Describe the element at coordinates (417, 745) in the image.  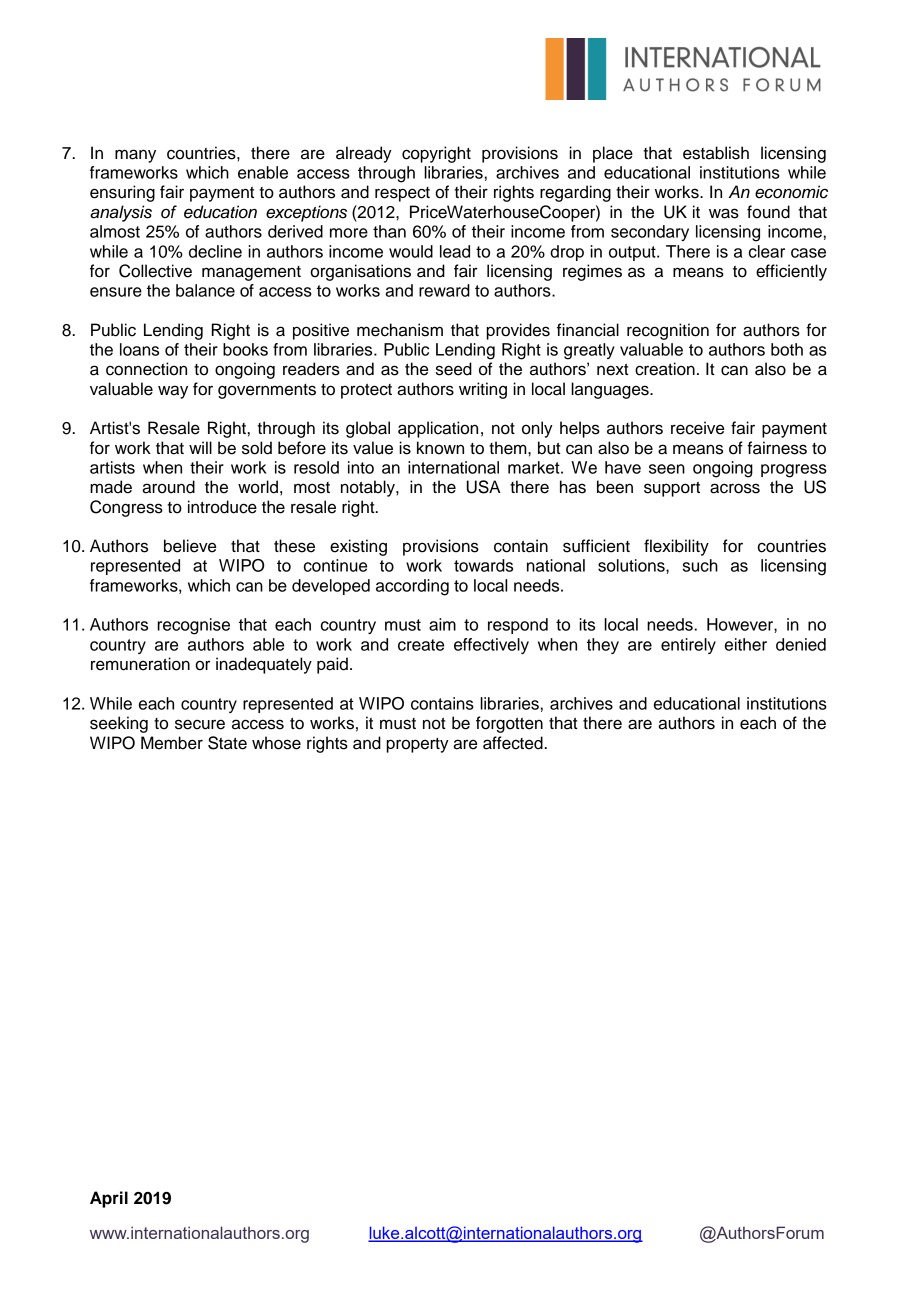
I see `property` at that location.
